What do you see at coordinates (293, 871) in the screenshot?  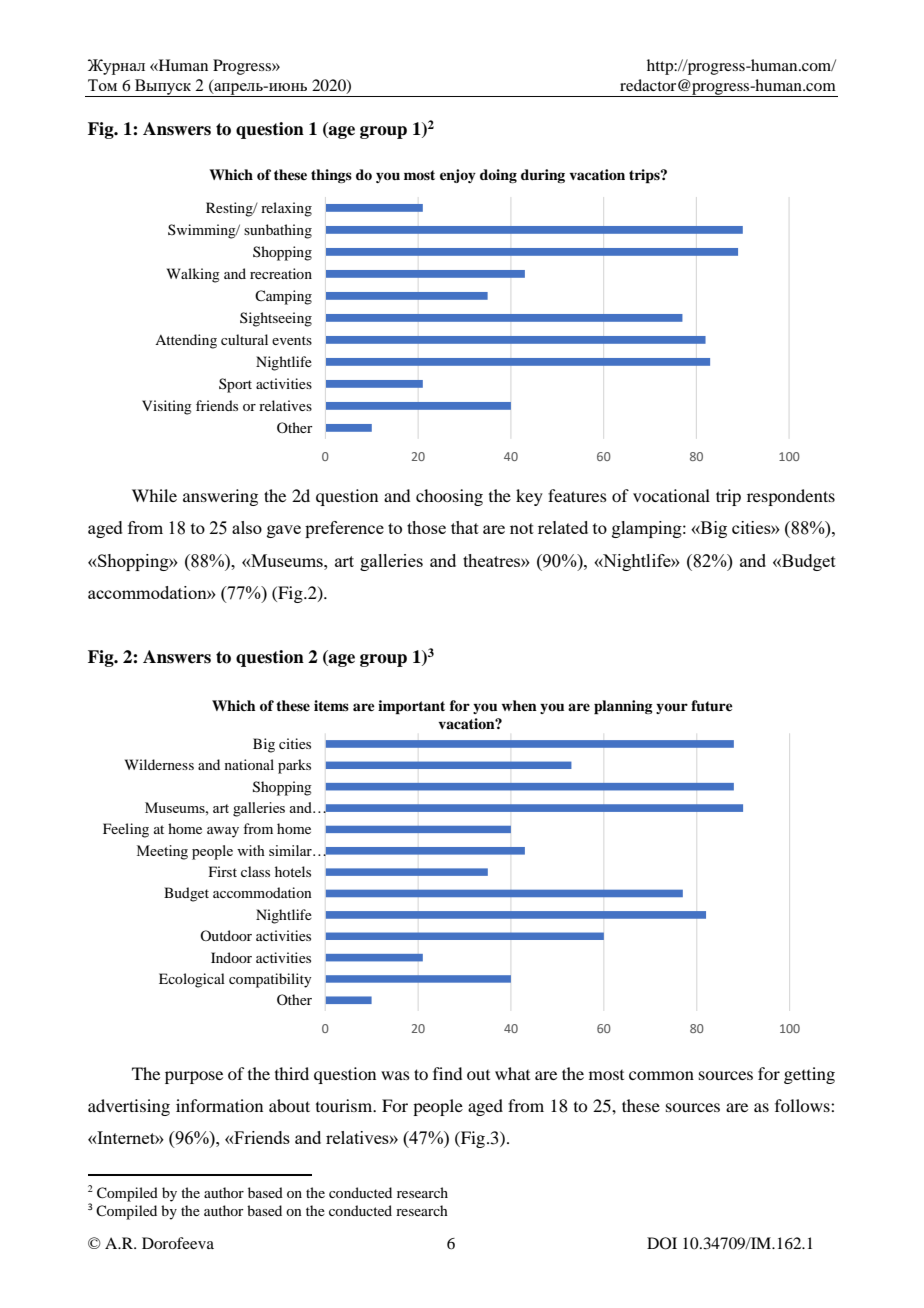 I see `hotels` at bounding box center [293, 871].
